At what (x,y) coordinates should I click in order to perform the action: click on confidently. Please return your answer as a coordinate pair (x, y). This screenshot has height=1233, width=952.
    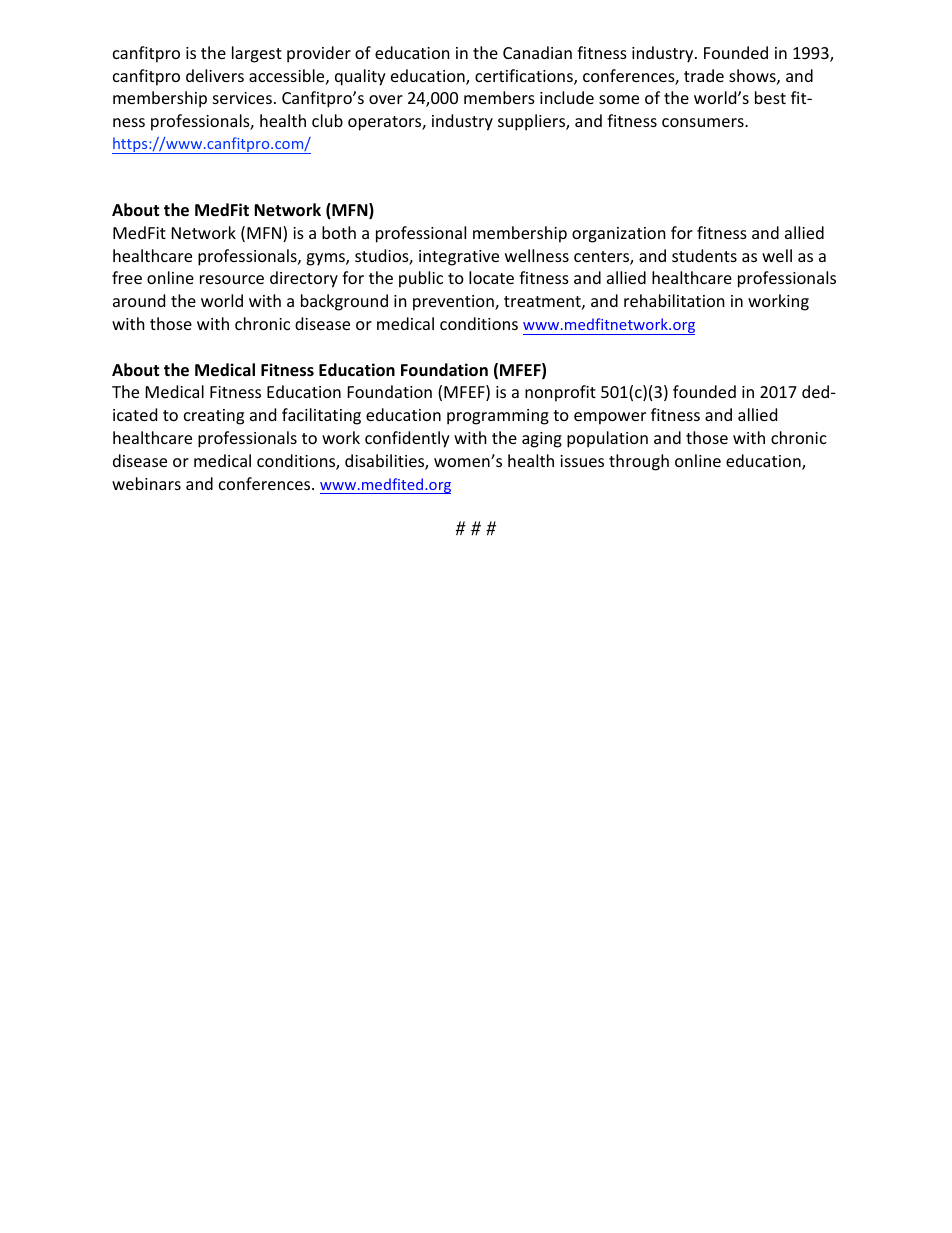
    Looking at the image, I should click on (407, 439).
